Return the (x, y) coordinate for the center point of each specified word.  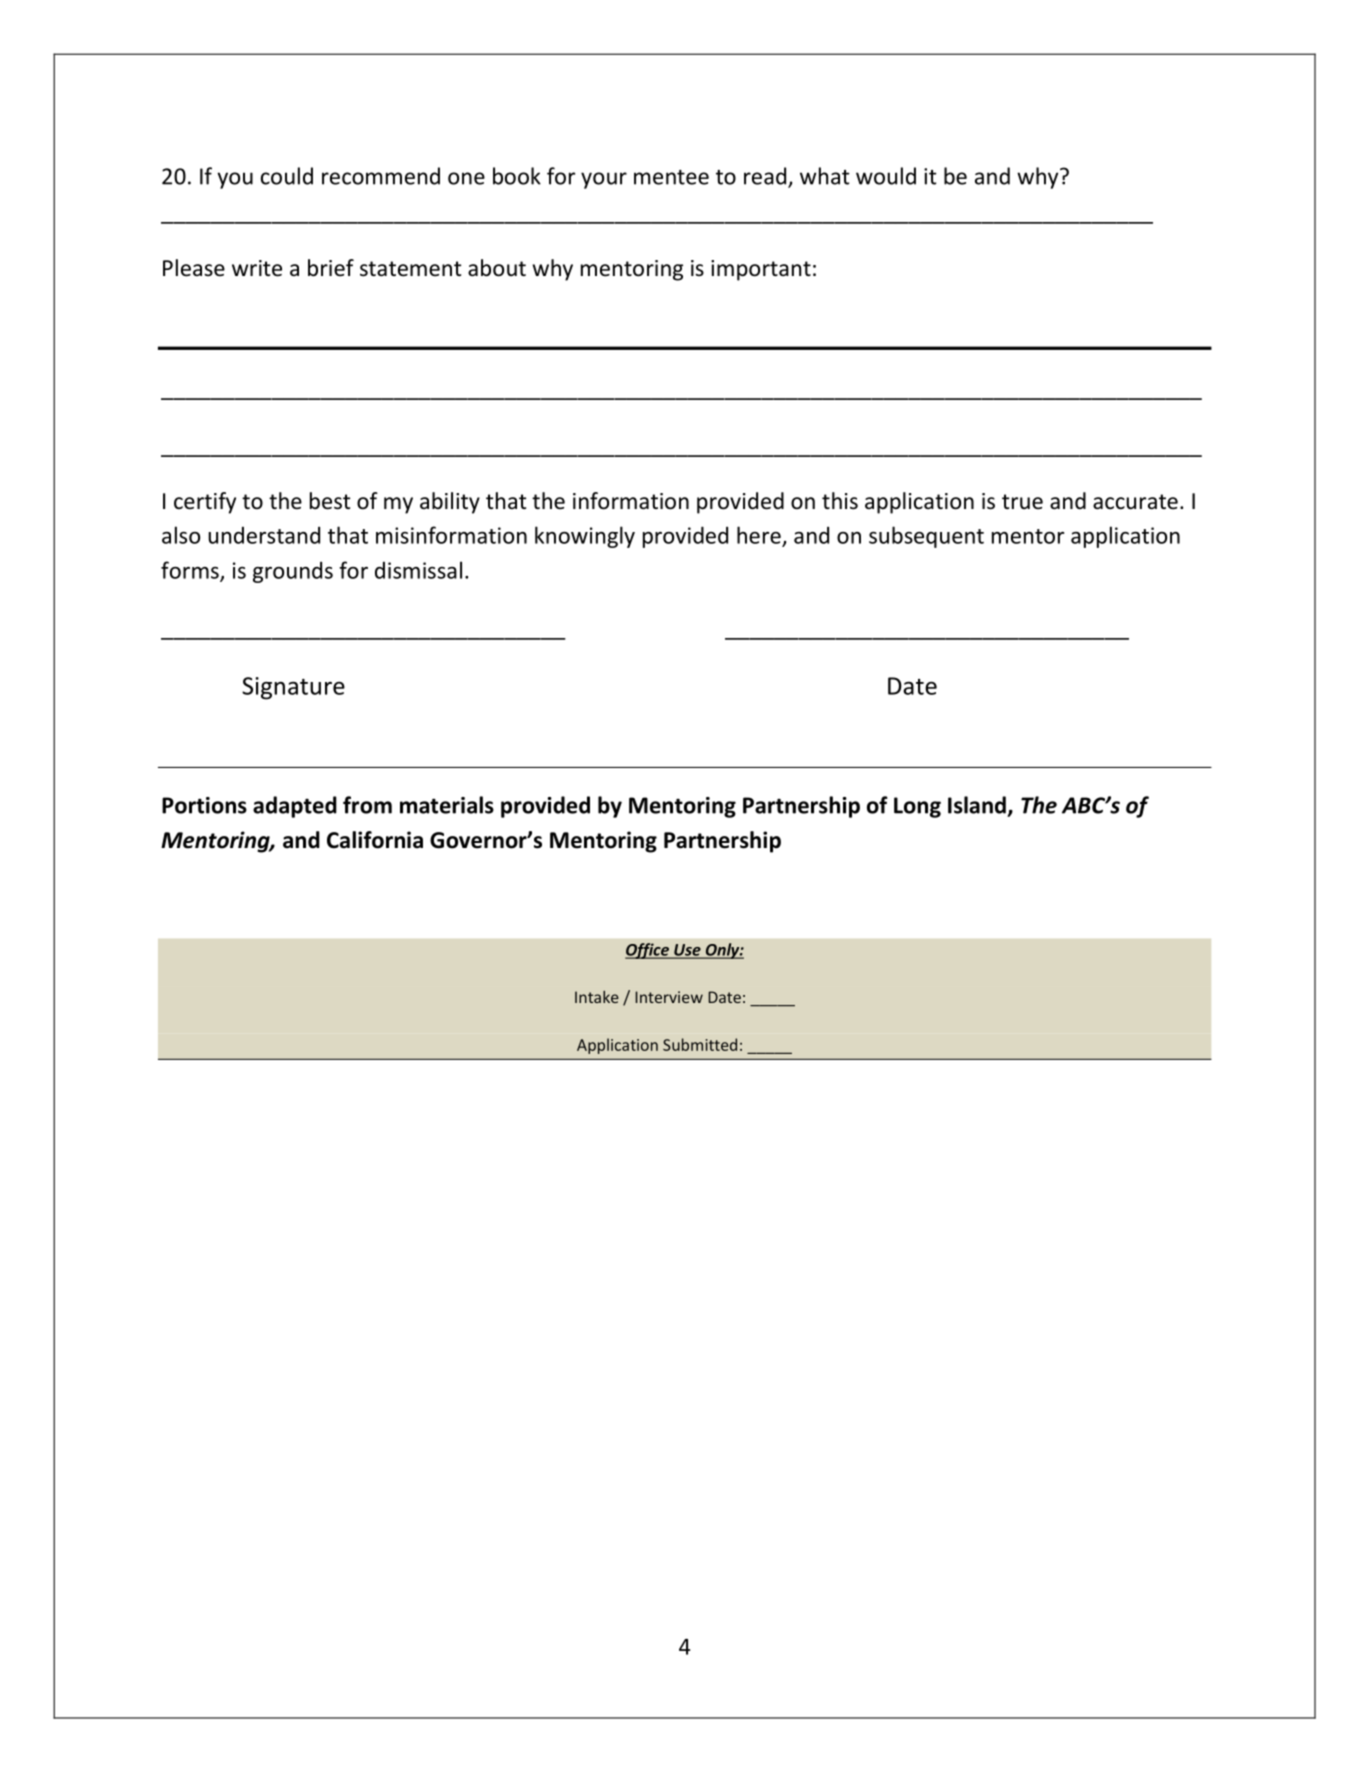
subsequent (926, 537)
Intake (597, 997)
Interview (669, 997)
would (886, 176)
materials (447, 805)
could (287, 176)
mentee (671, 177)
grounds (293, 572)
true (1022, 502)
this (840, 501)
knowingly (585, 537)
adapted (295, 807)
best (330, 501)
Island (977, 805)
